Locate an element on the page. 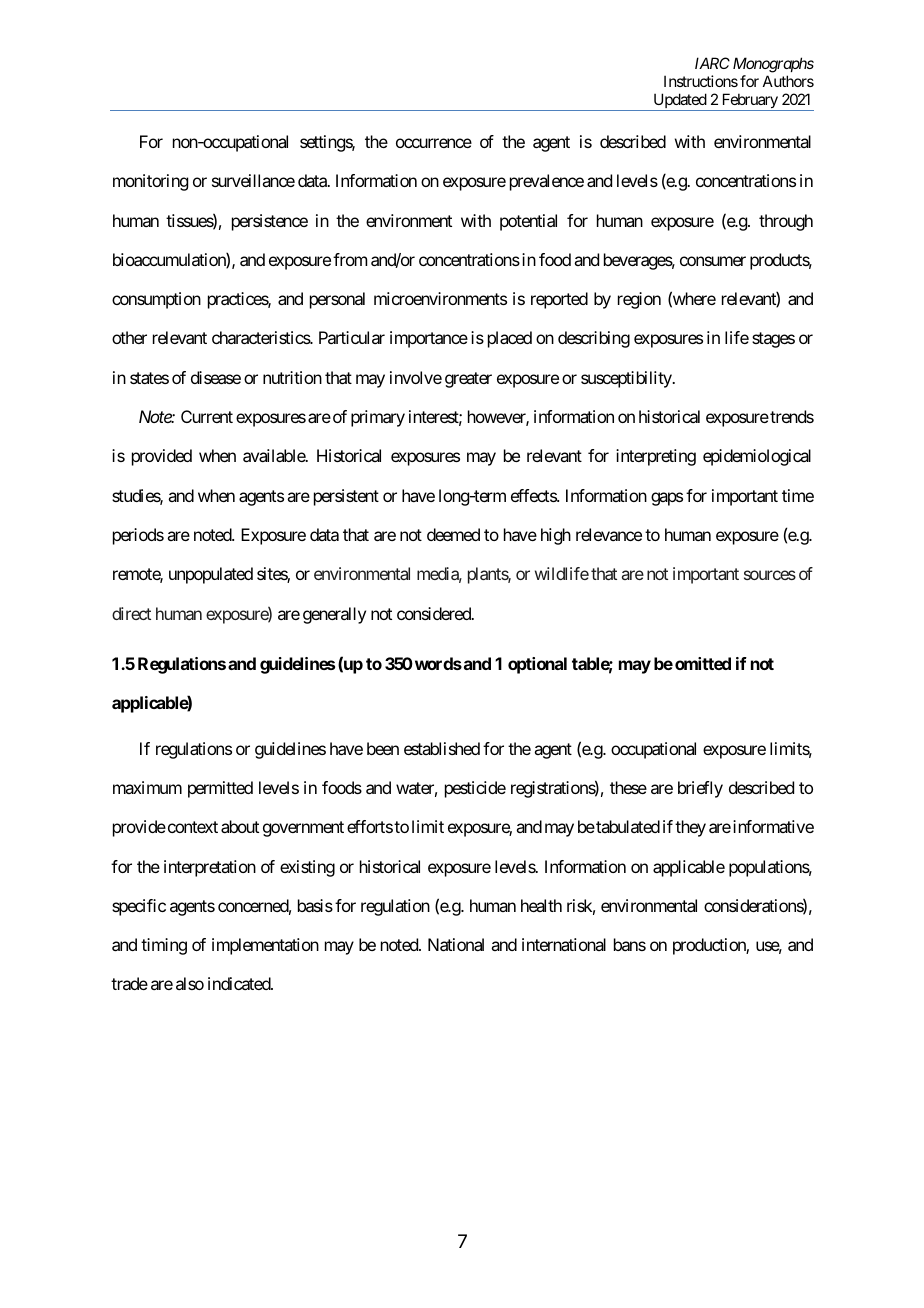 Image resolution: width=924 pixels, height=1308 pixels. they is located at coordinates (690, 828).
